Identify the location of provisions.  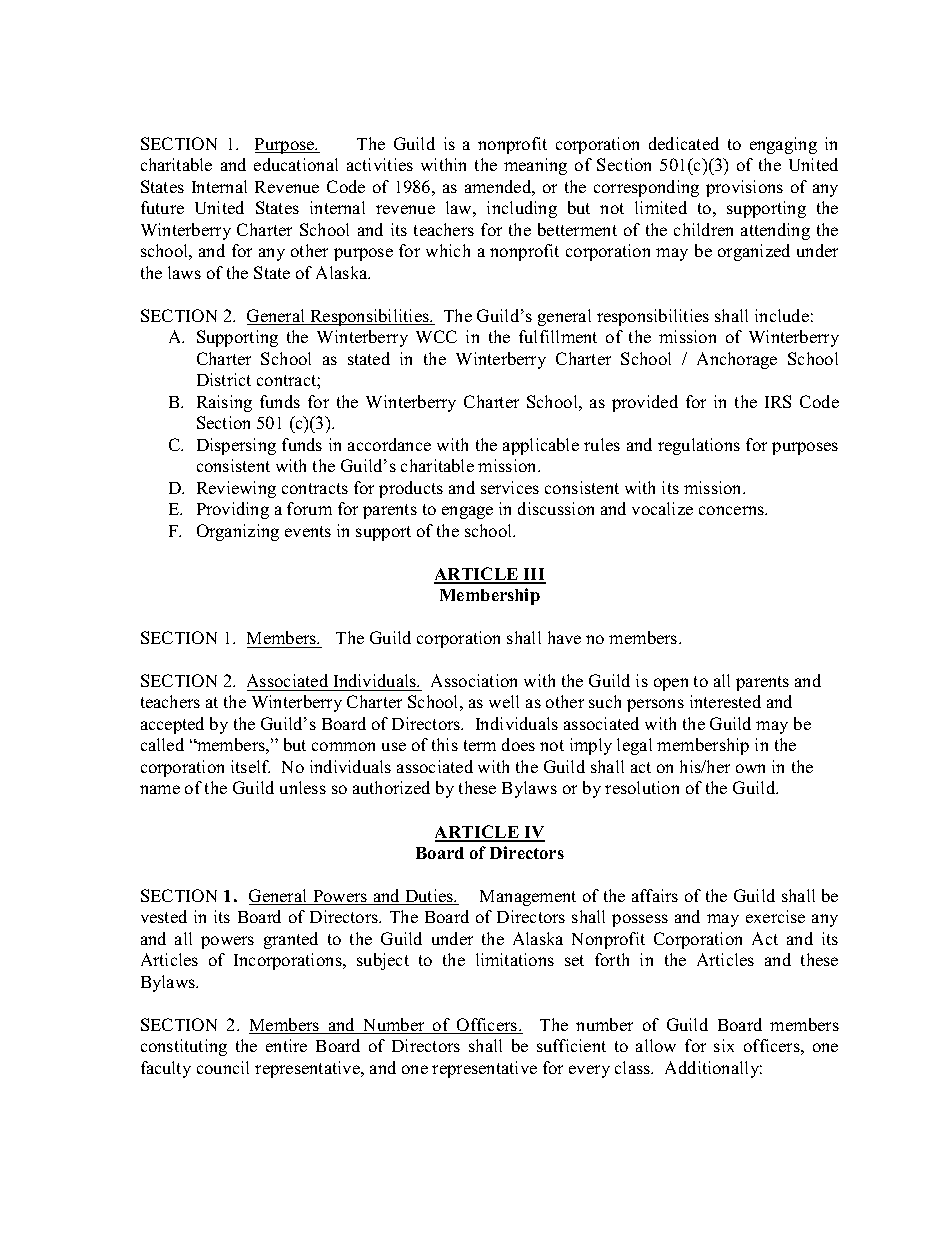
(744, 188).
